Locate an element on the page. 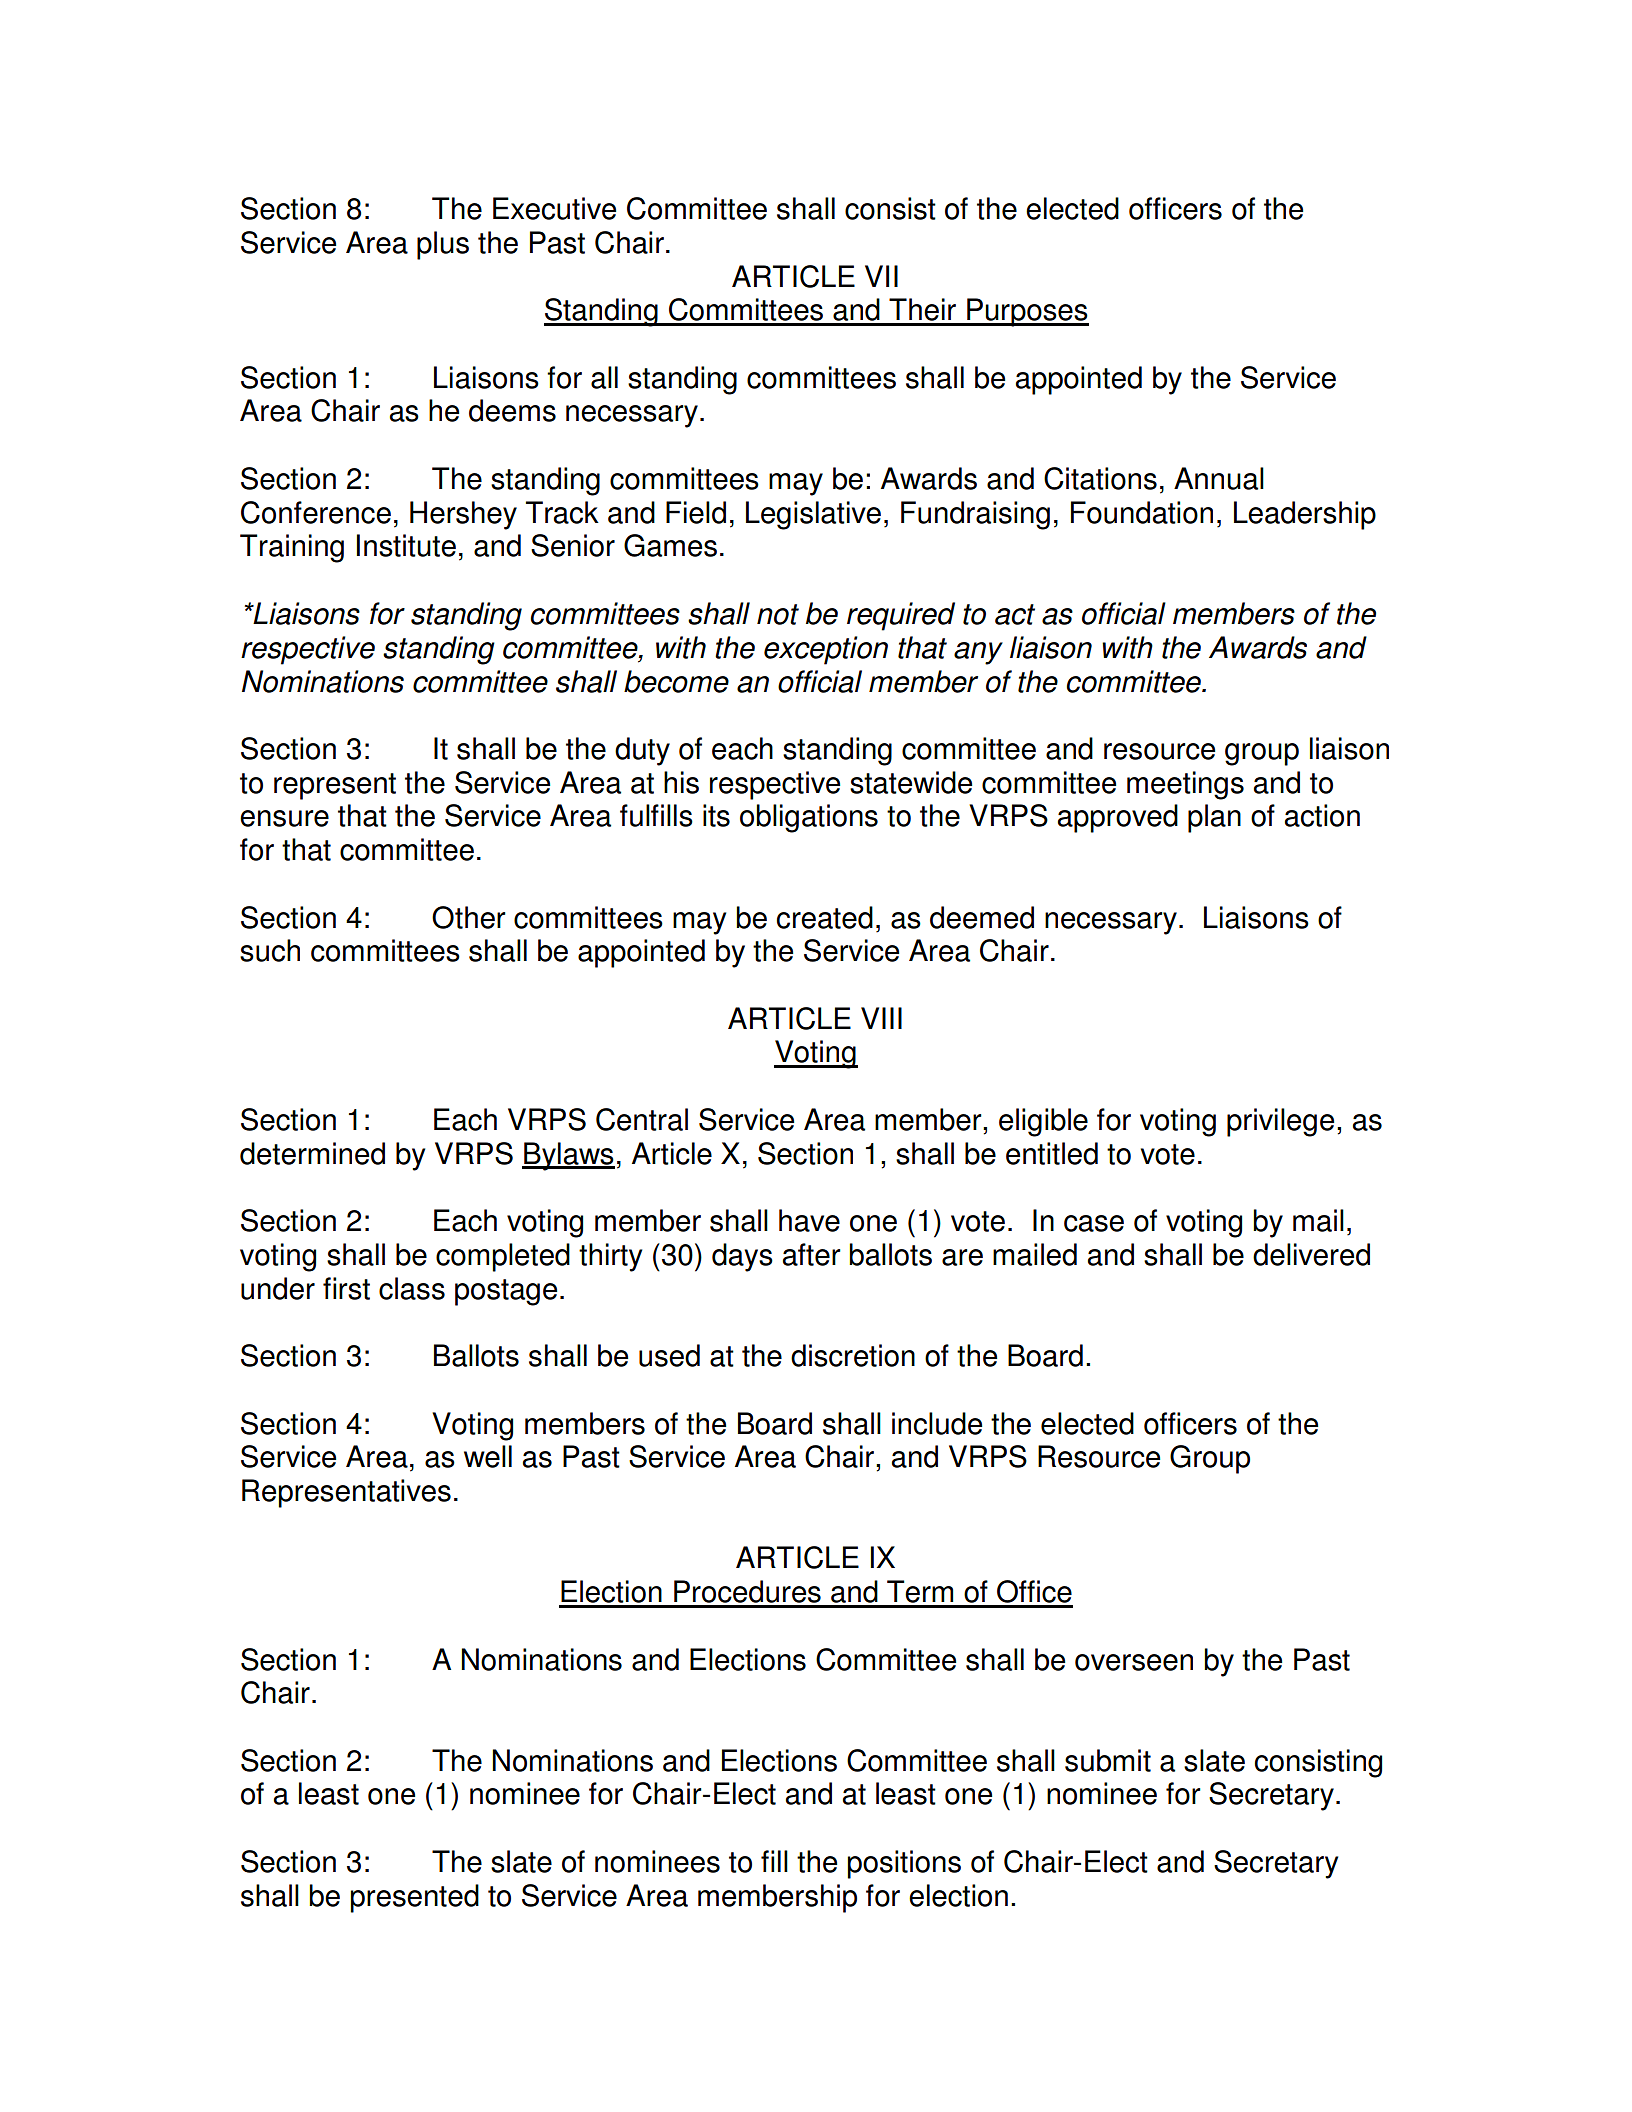 The image size is (1632, 2112). such is located at coordinates (270, 950).
